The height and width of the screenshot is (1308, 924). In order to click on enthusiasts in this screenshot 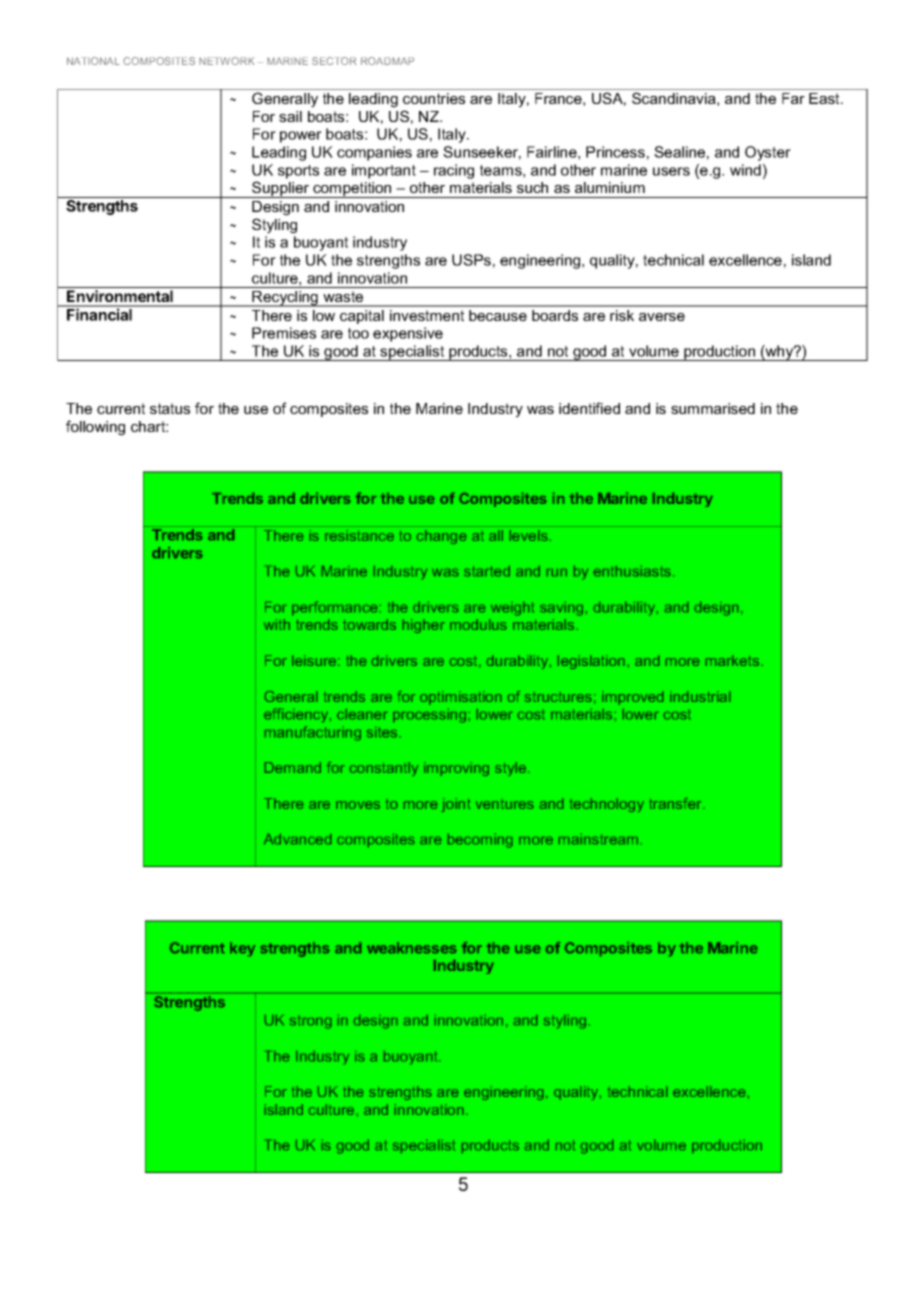, I will do `click(634, 571)`.
